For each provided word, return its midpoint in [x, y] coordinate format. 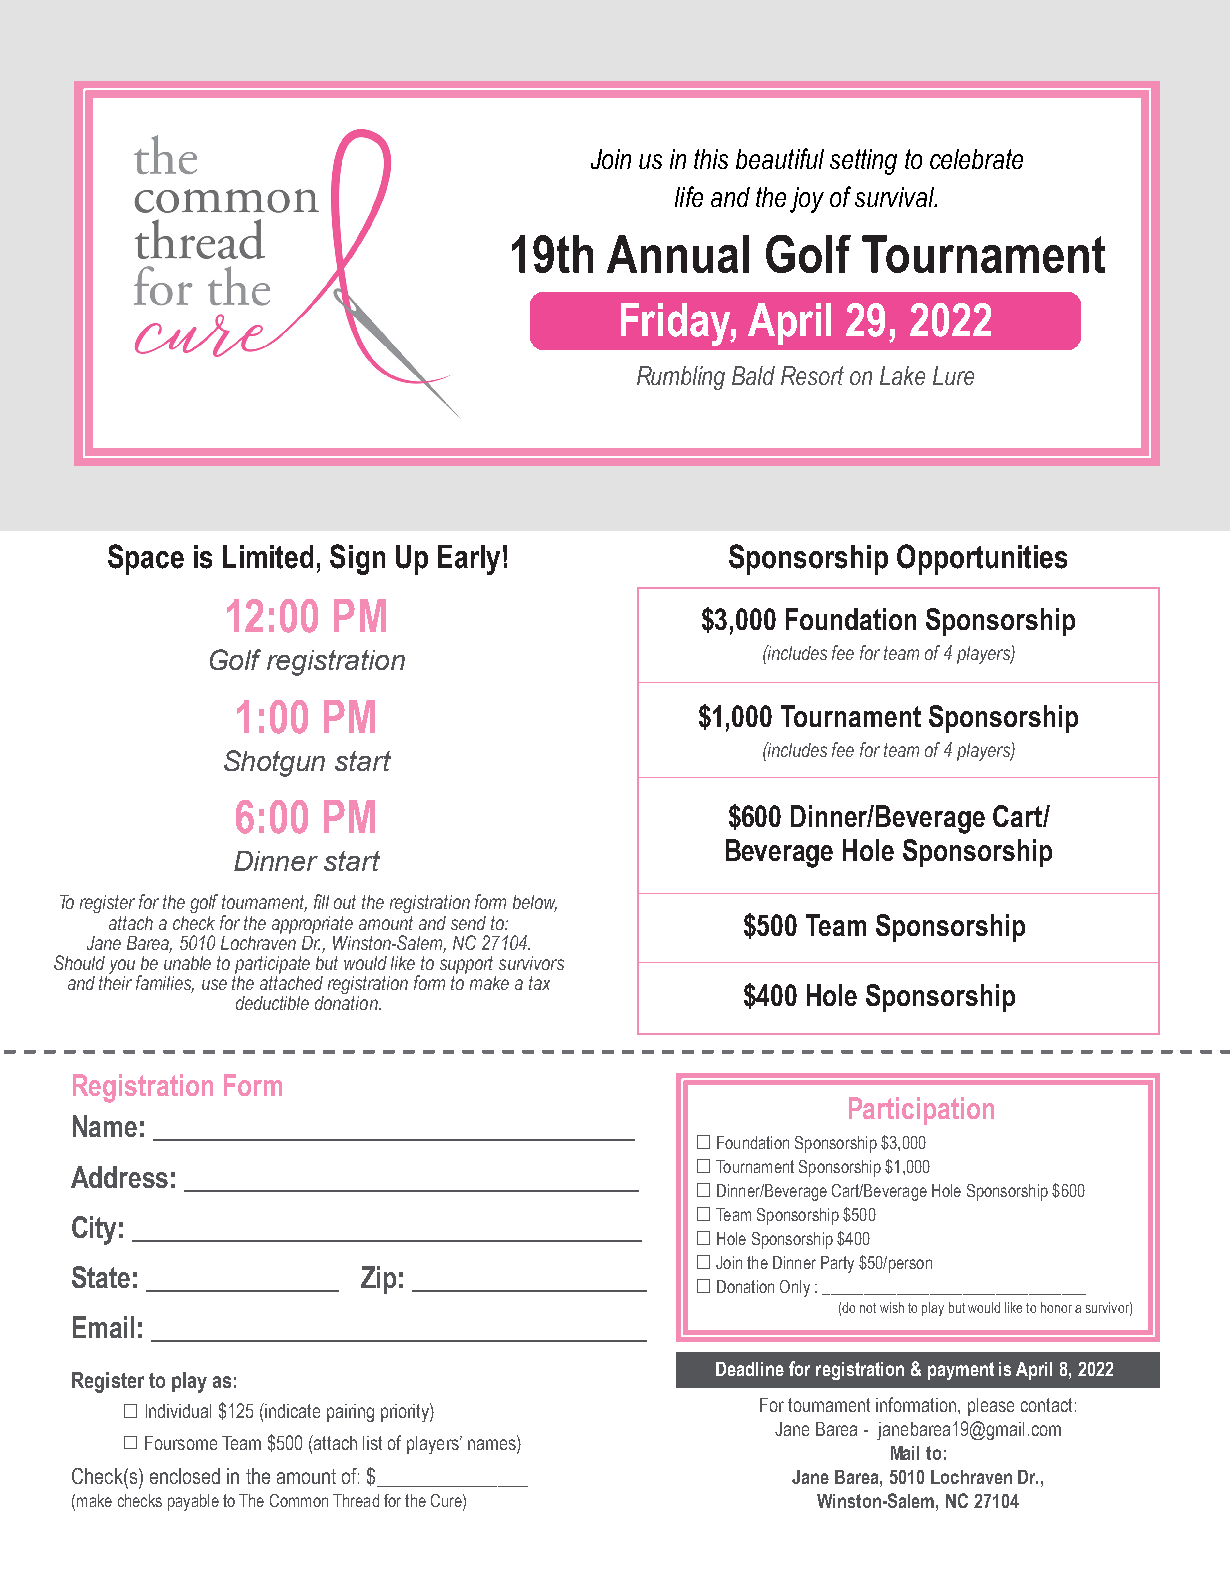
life [689, 196]
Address [119, 1177]
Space [146, 559]
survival [896, 197]
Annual [678, 254]
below [535, 903]
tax [539, 983]
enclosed [185, 1476]
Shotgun [274, 763]
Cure [447, 1500]
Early [469, 560]
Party [837, 1264]
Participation [921, 1111]
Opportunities [982, 559]
